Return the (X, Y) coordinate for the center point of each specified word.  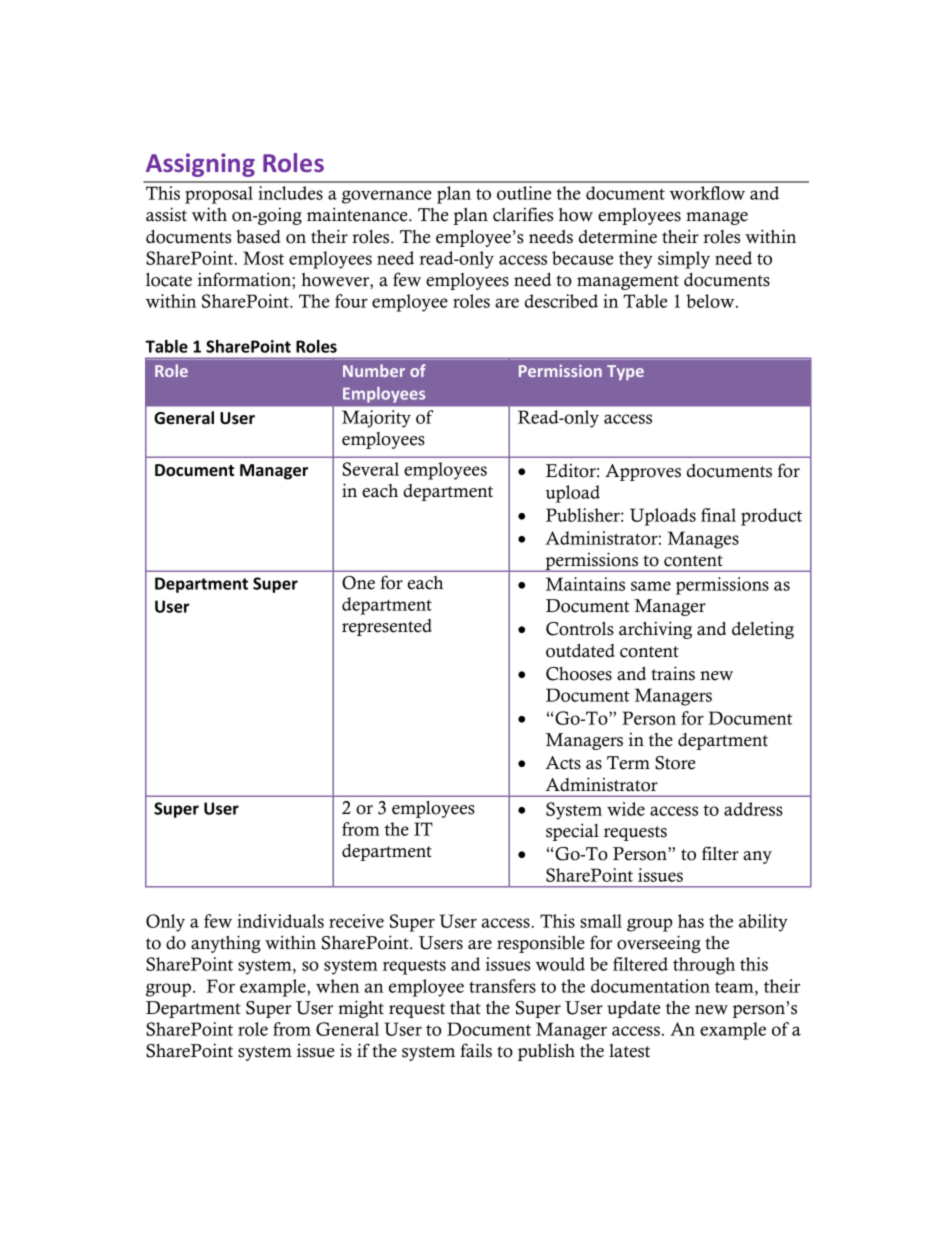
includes (290, 193)
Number (374, 370)
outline (524, 193)
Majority (376, 419)
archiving (655, 630)
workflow (707, 193)
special (572, 832)
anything (226, 944)
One (358, 583)
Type (625, 372)
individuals (280, 921)
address (753, 809)
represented (387, 627)
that (465, 1007)
